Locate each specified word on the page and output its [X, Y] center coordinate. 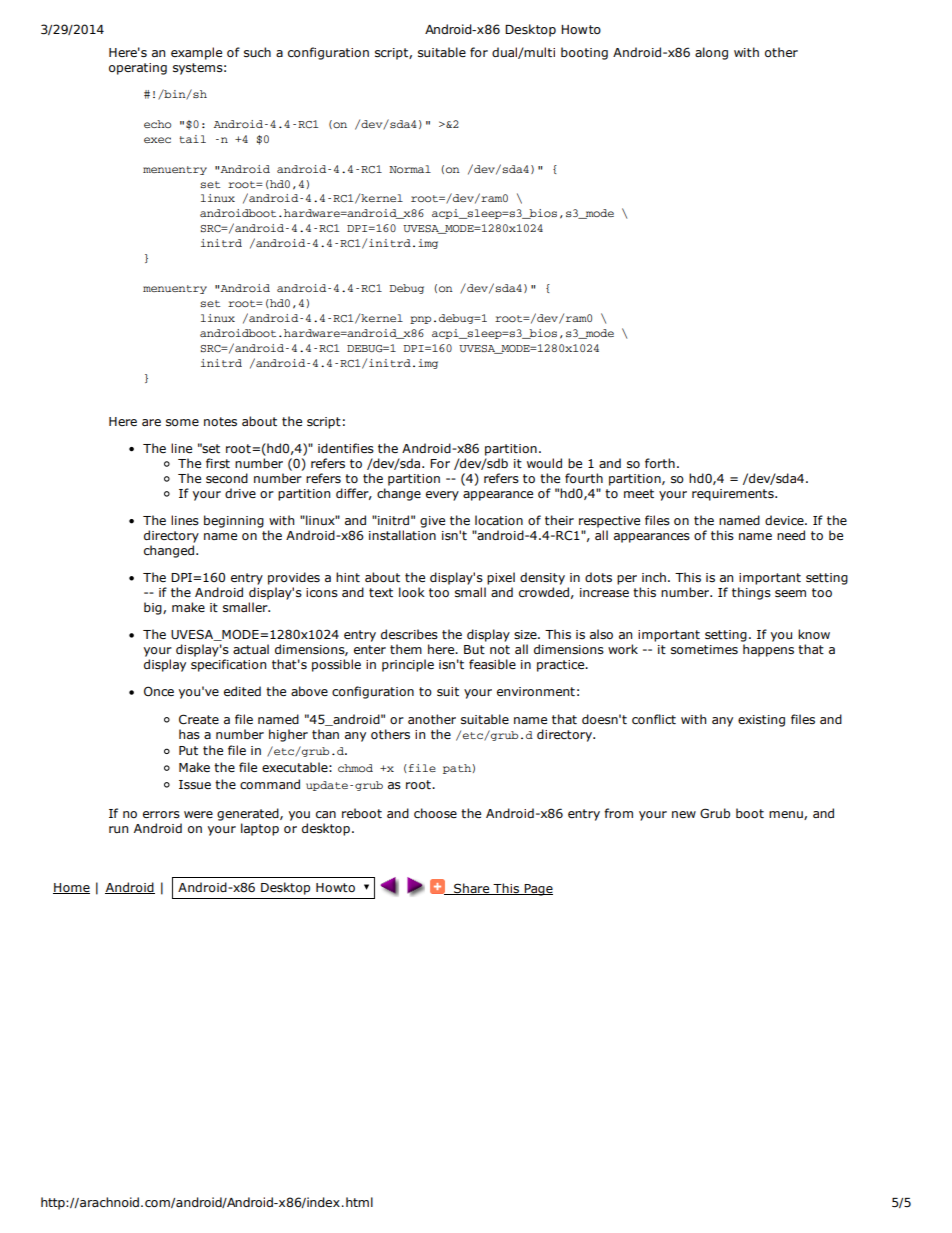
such [257, 52]
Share [472, 889]
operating [138, 69]
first [218, 463]
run [118, 829]
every [442, 496]
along [711, 53]
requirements [734, 495]
